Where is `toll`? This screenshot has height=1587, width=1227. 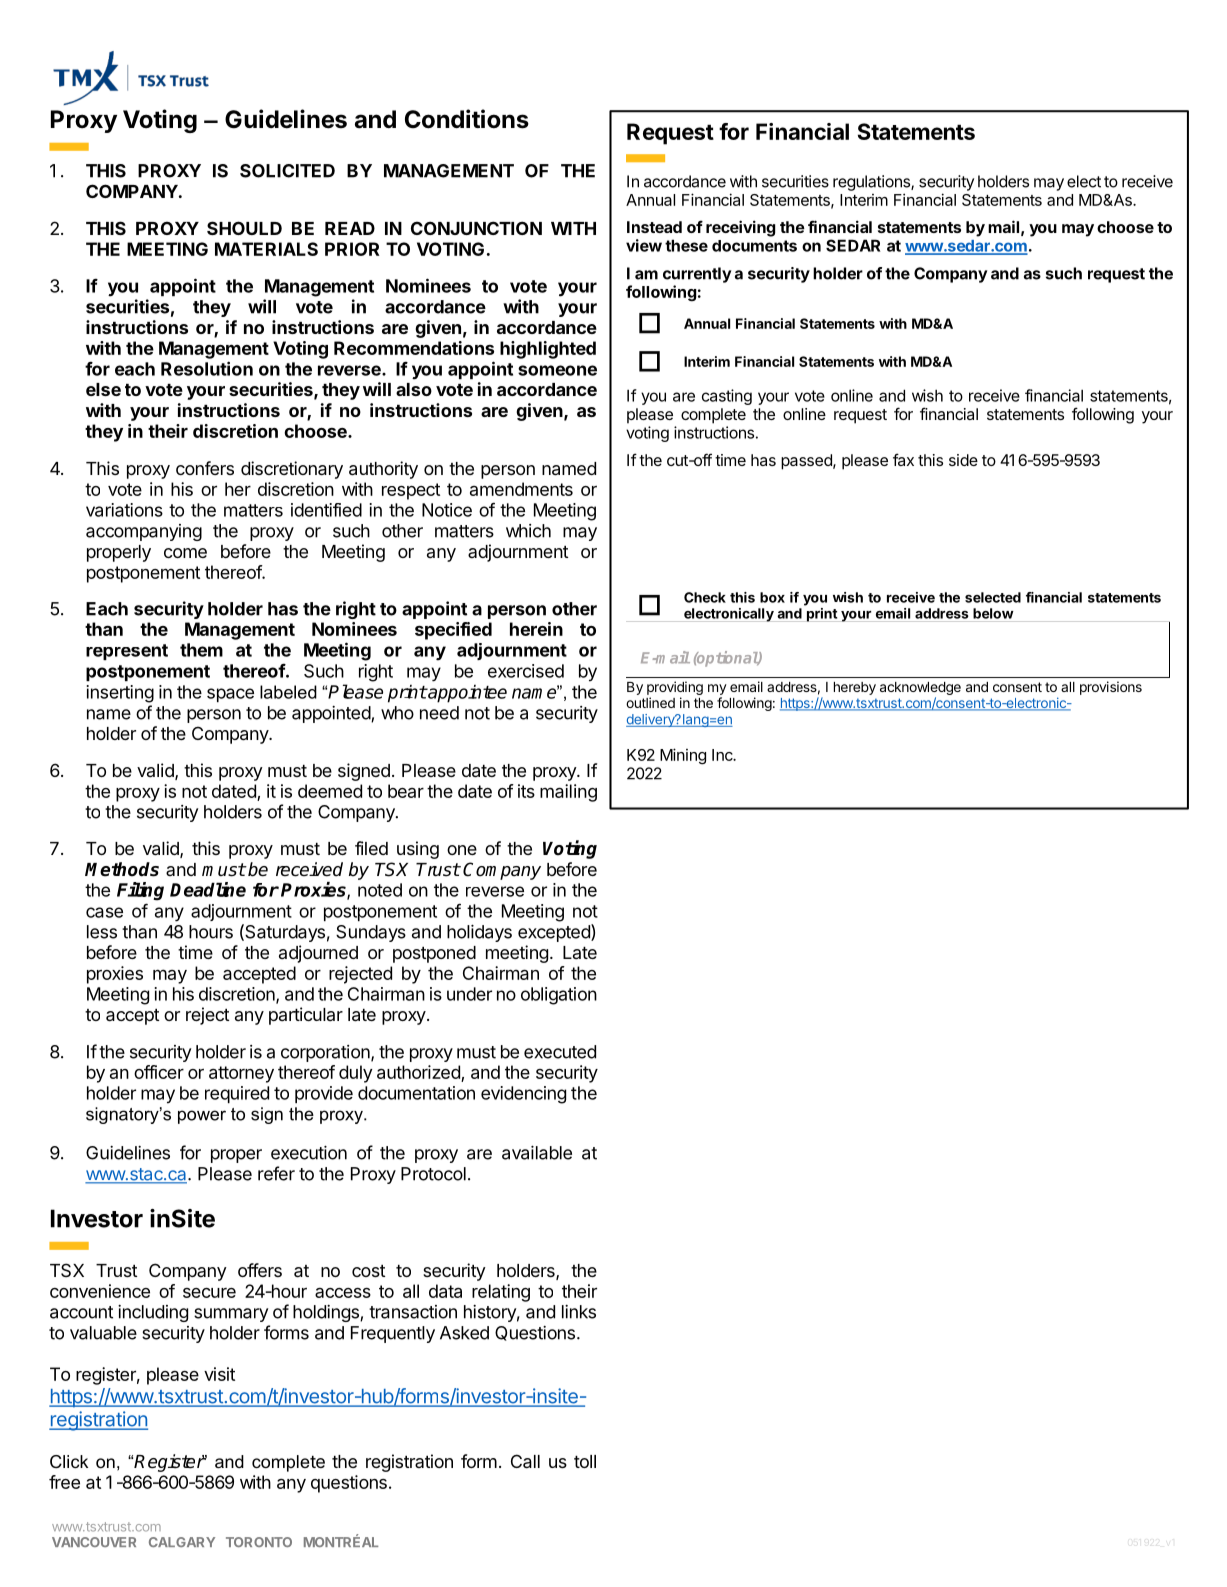 toll is located at coordinates (585, 1461).
